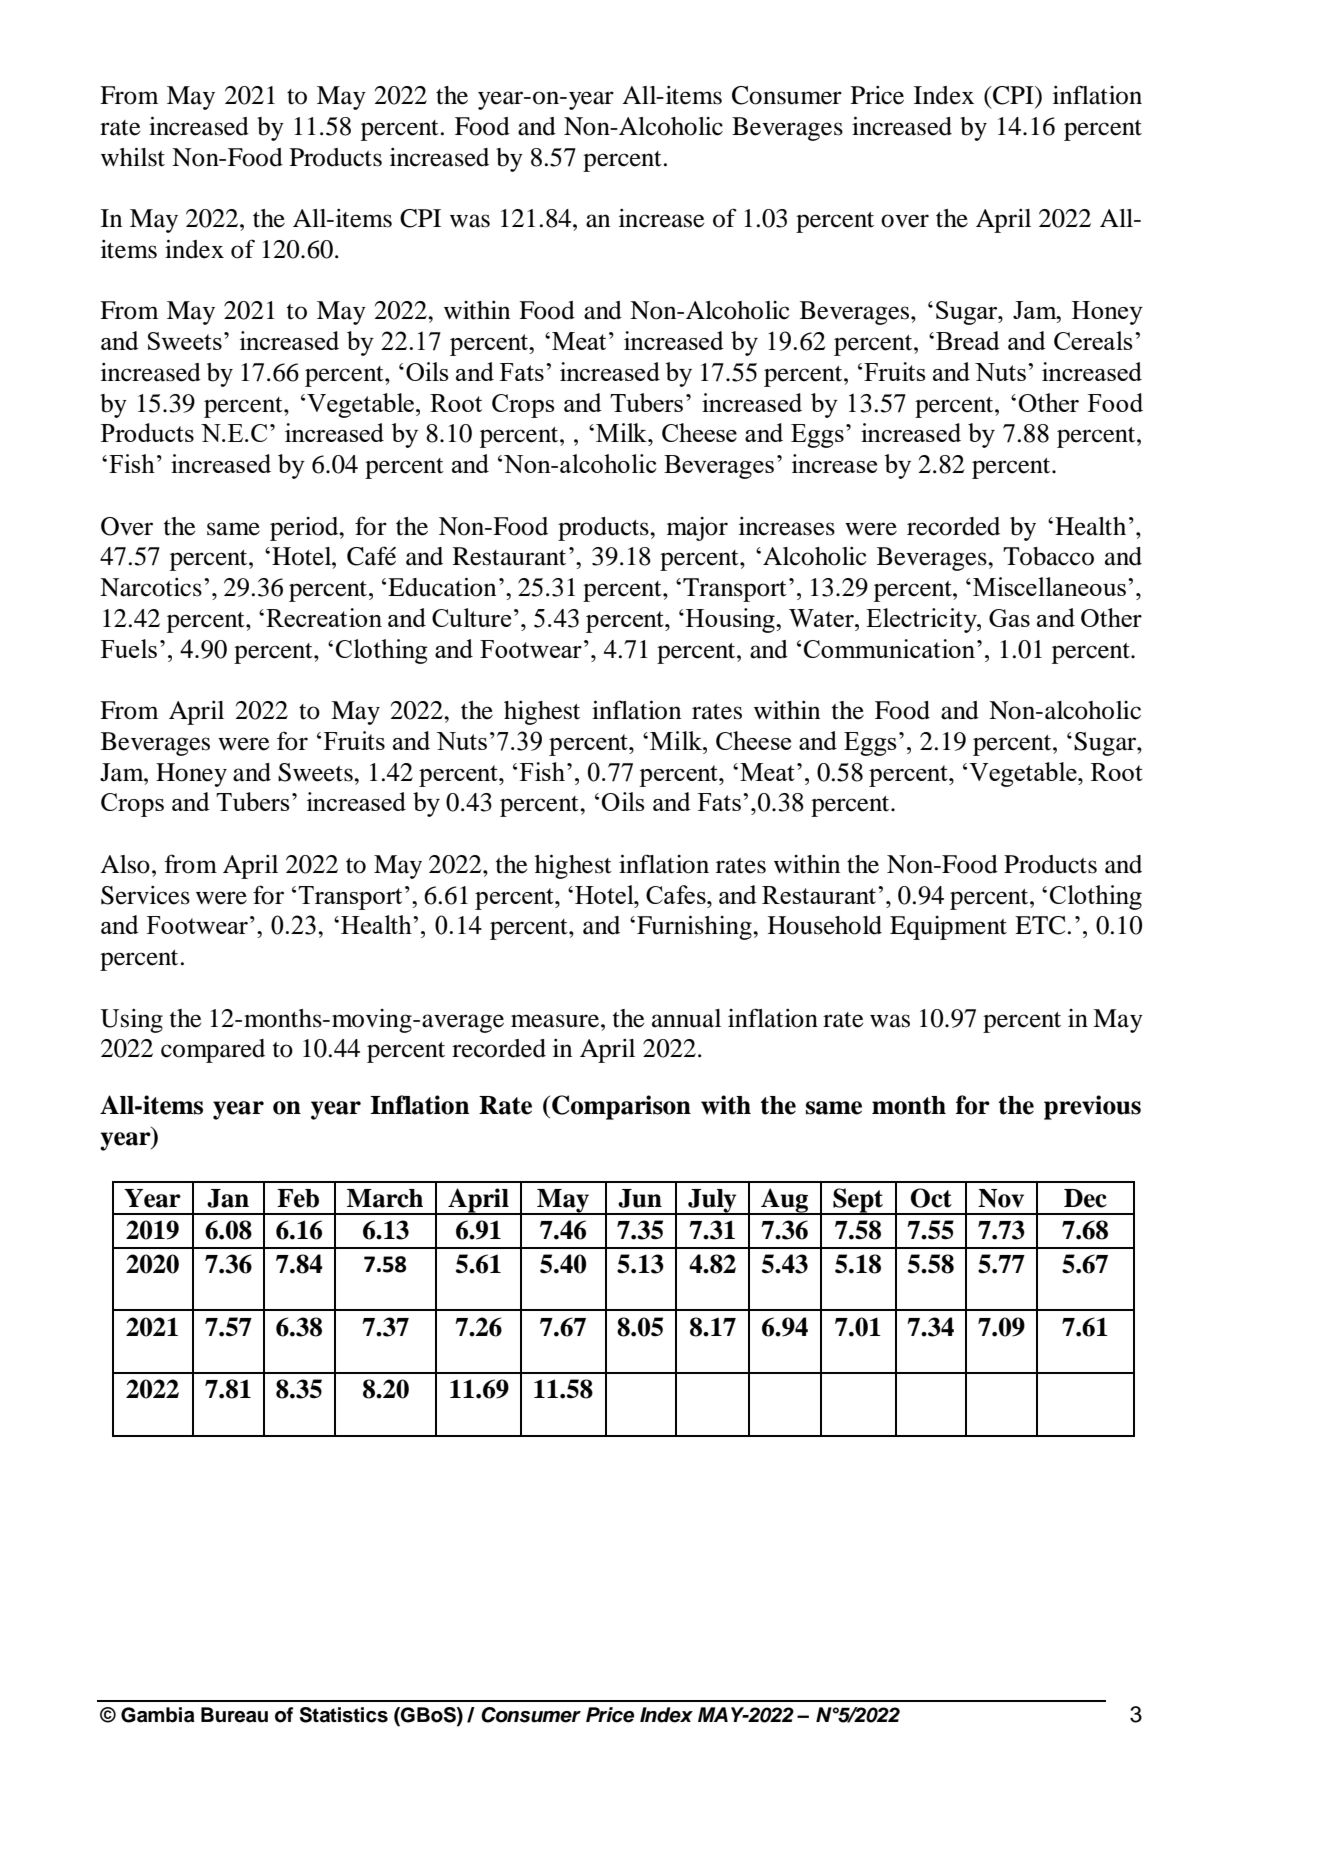 The image size is (1325, 1875). Describe the element at coordinates (1093, 340) in the image. I see `Cereals` at that location.
